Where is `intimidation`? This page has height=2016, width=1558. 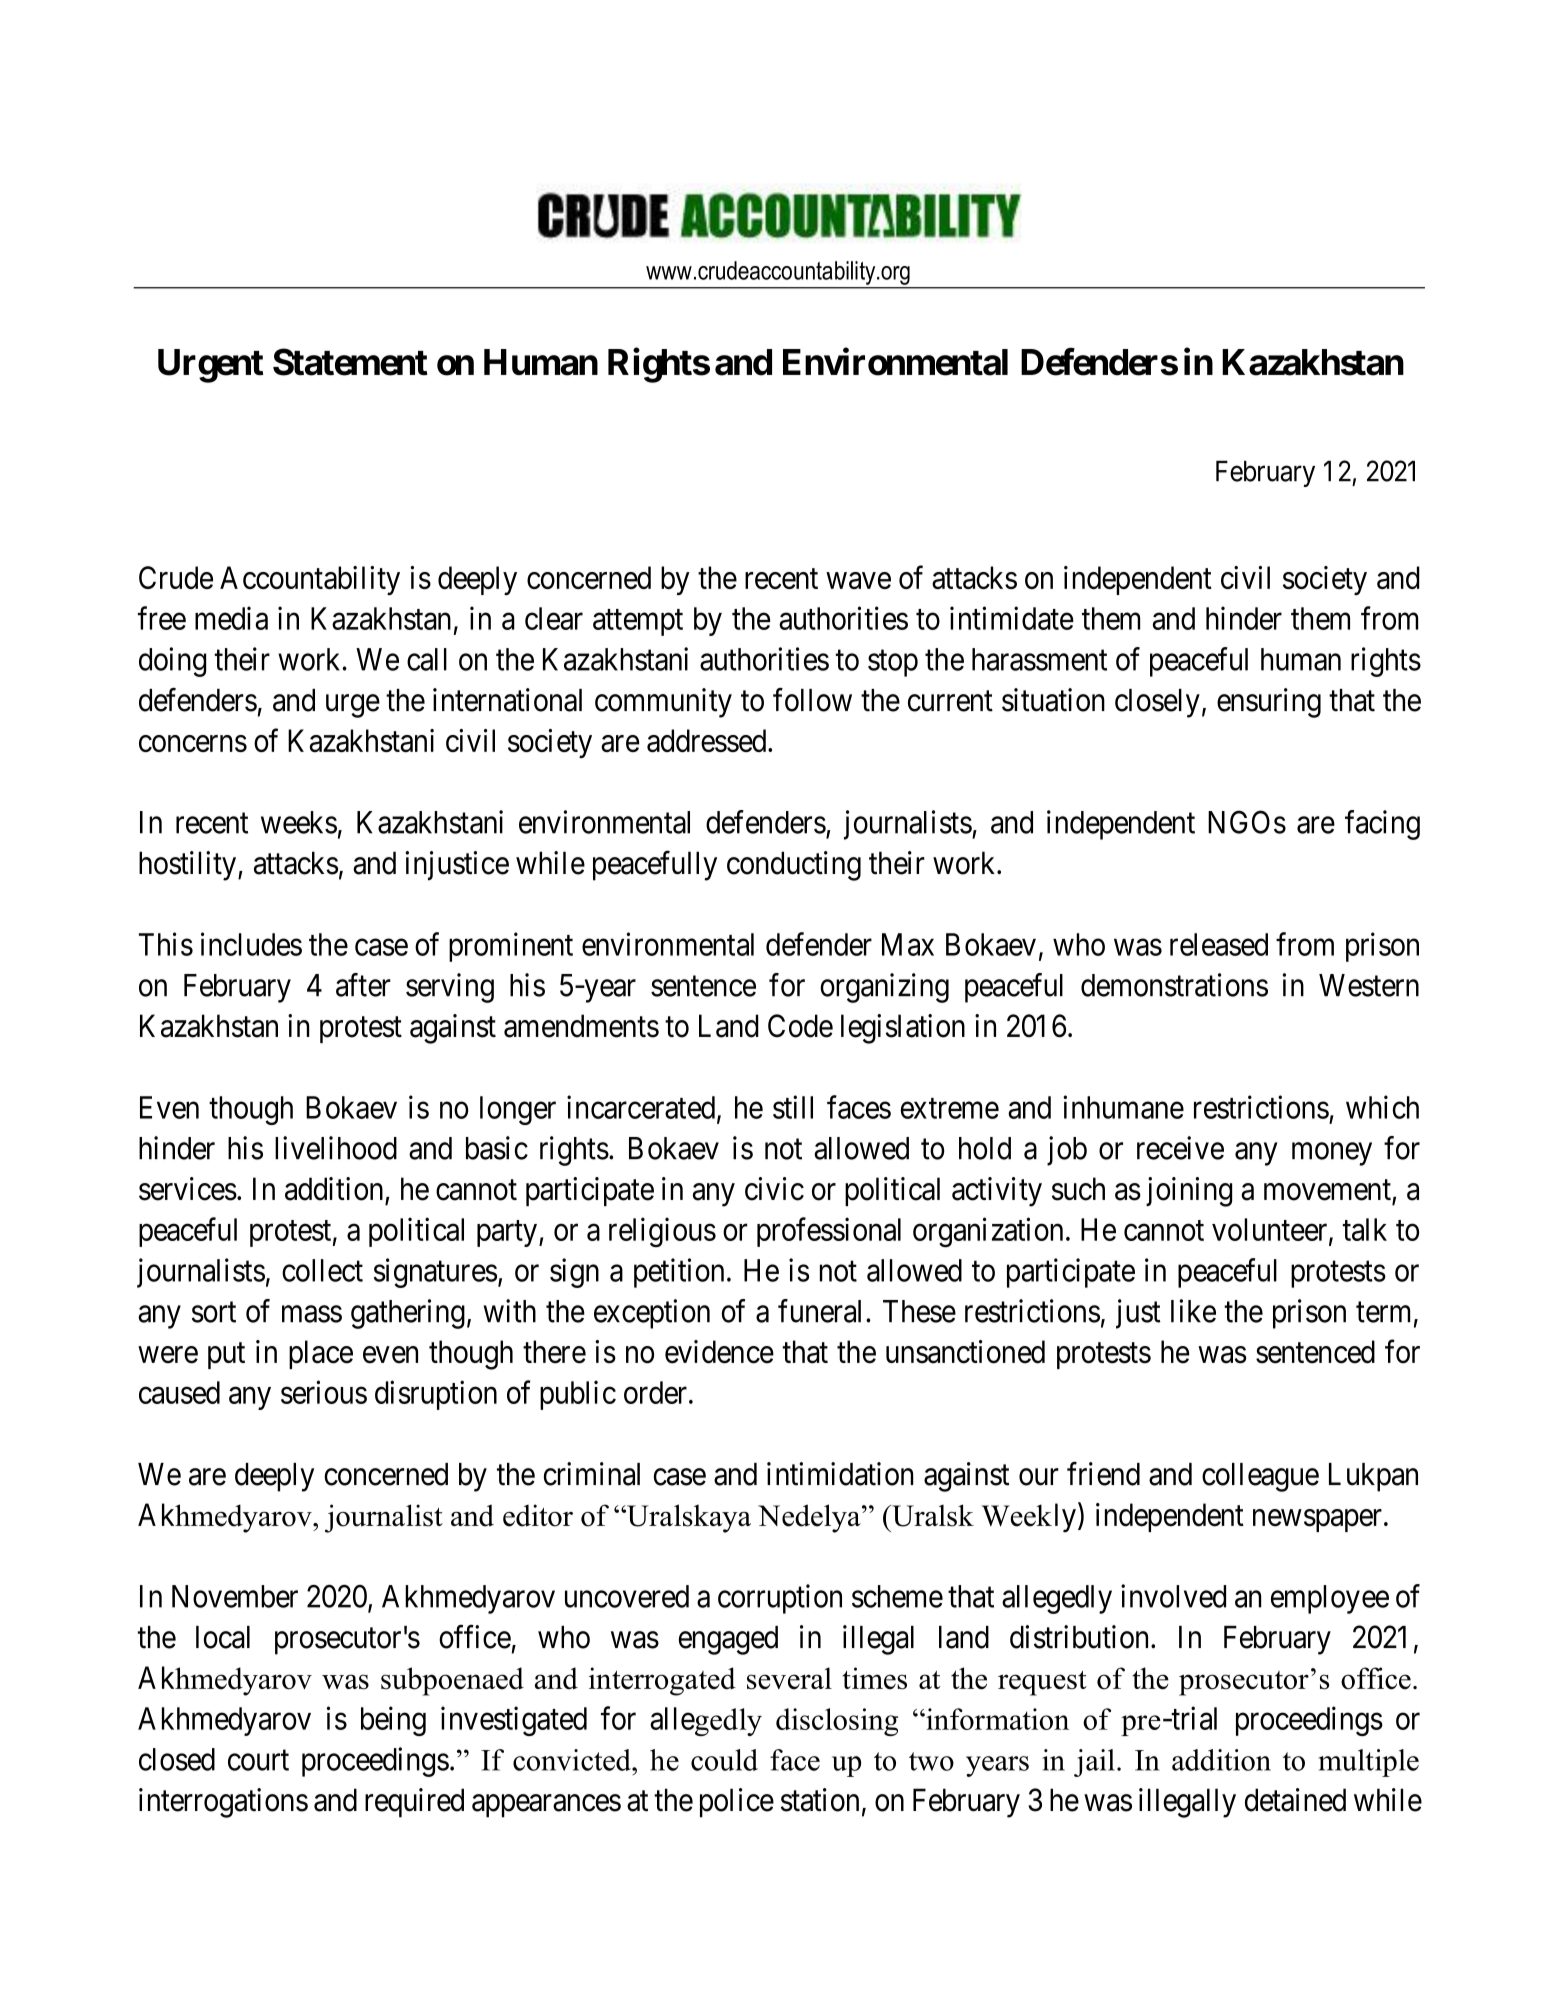
intimidation is located at coordinates (840, 1474).
